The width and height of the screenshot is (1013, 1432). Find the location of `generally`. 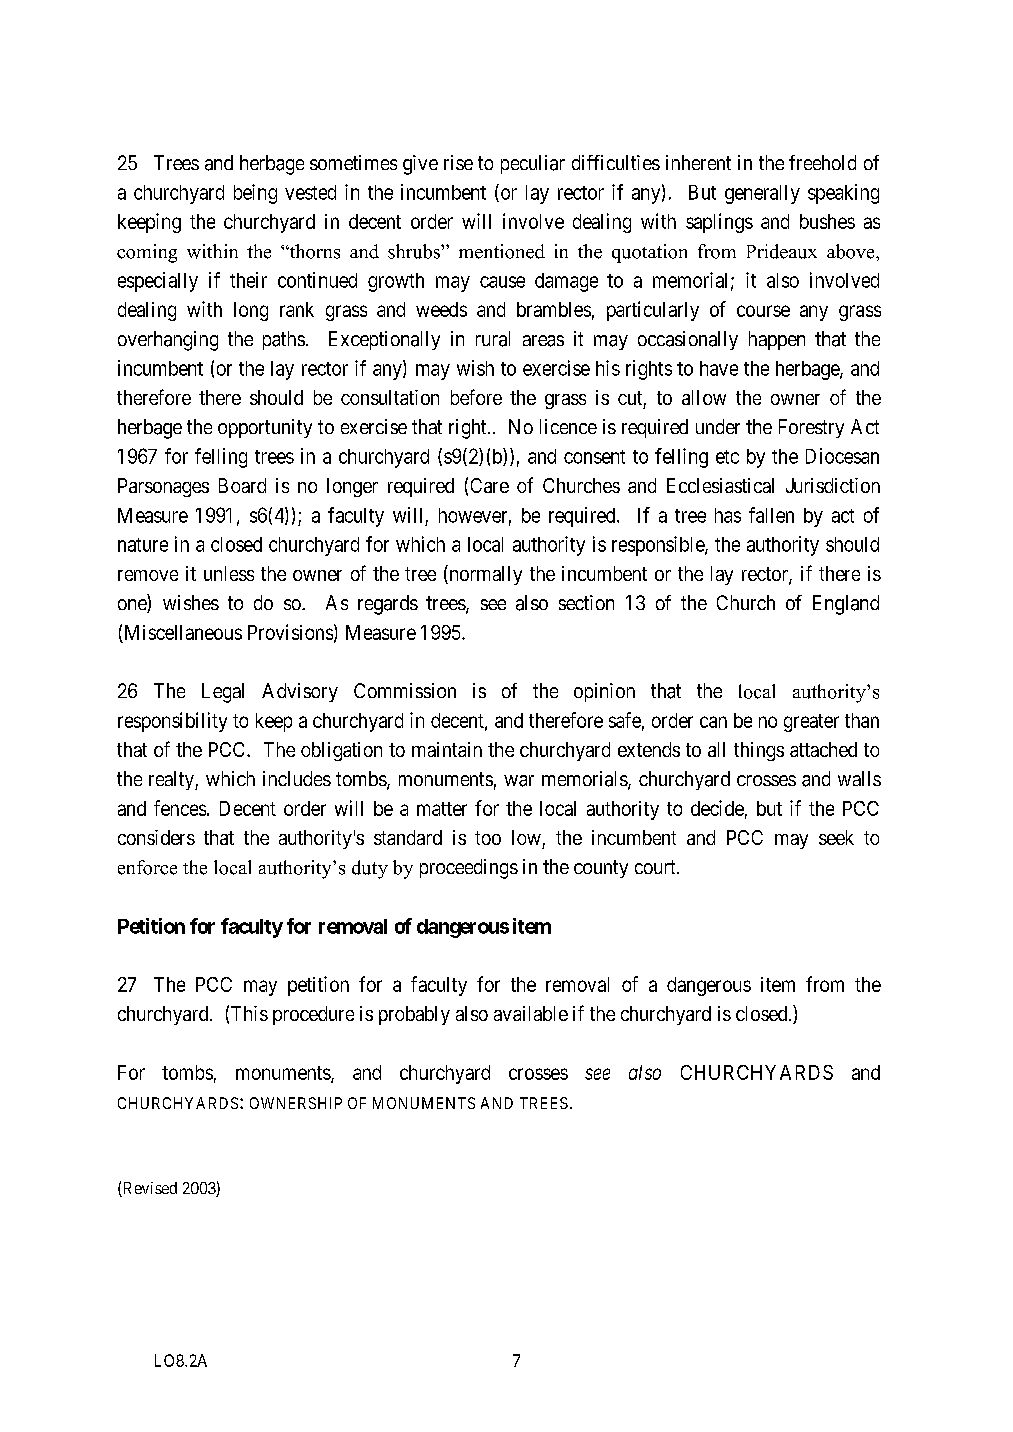

generally is located at coordinates (762, 194).
